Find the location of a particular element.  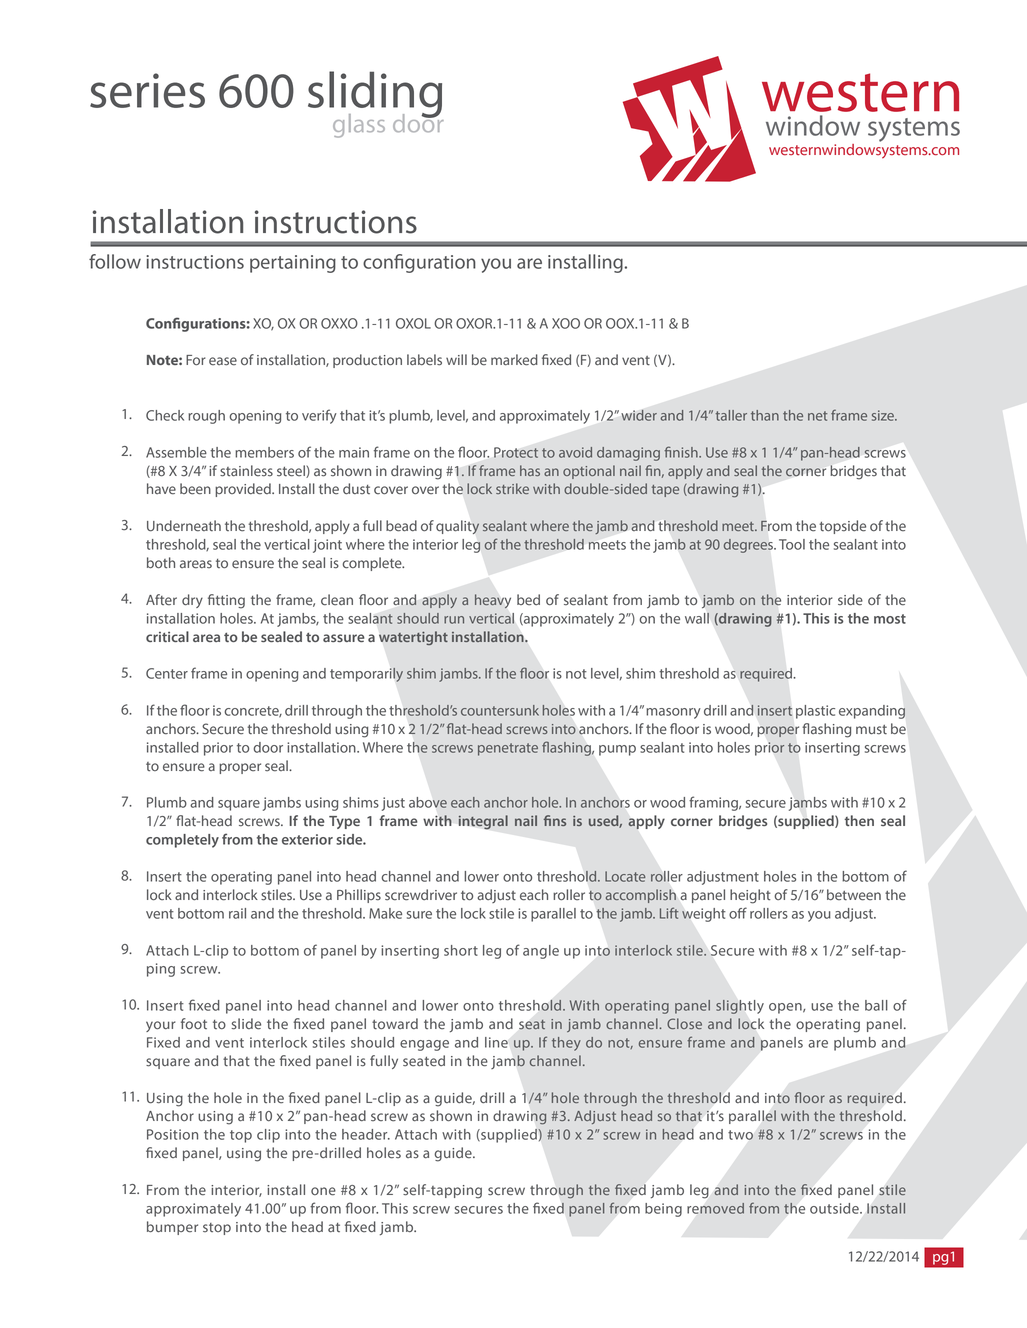

been is located at coordinates (195, 489).
